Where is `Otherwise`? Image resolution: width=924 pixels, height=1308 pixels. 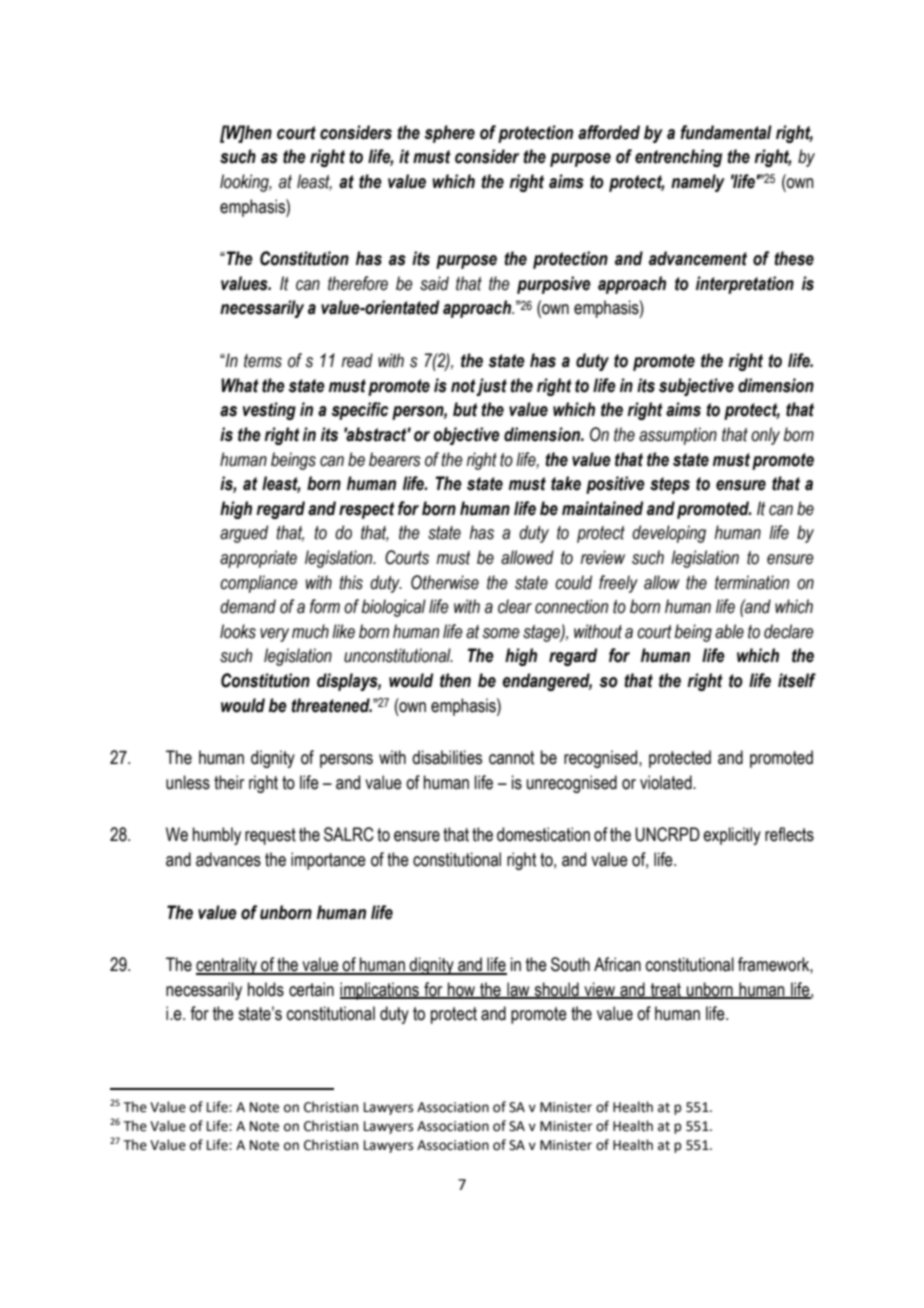
Otherwise is located at coordinates (445, 582).
